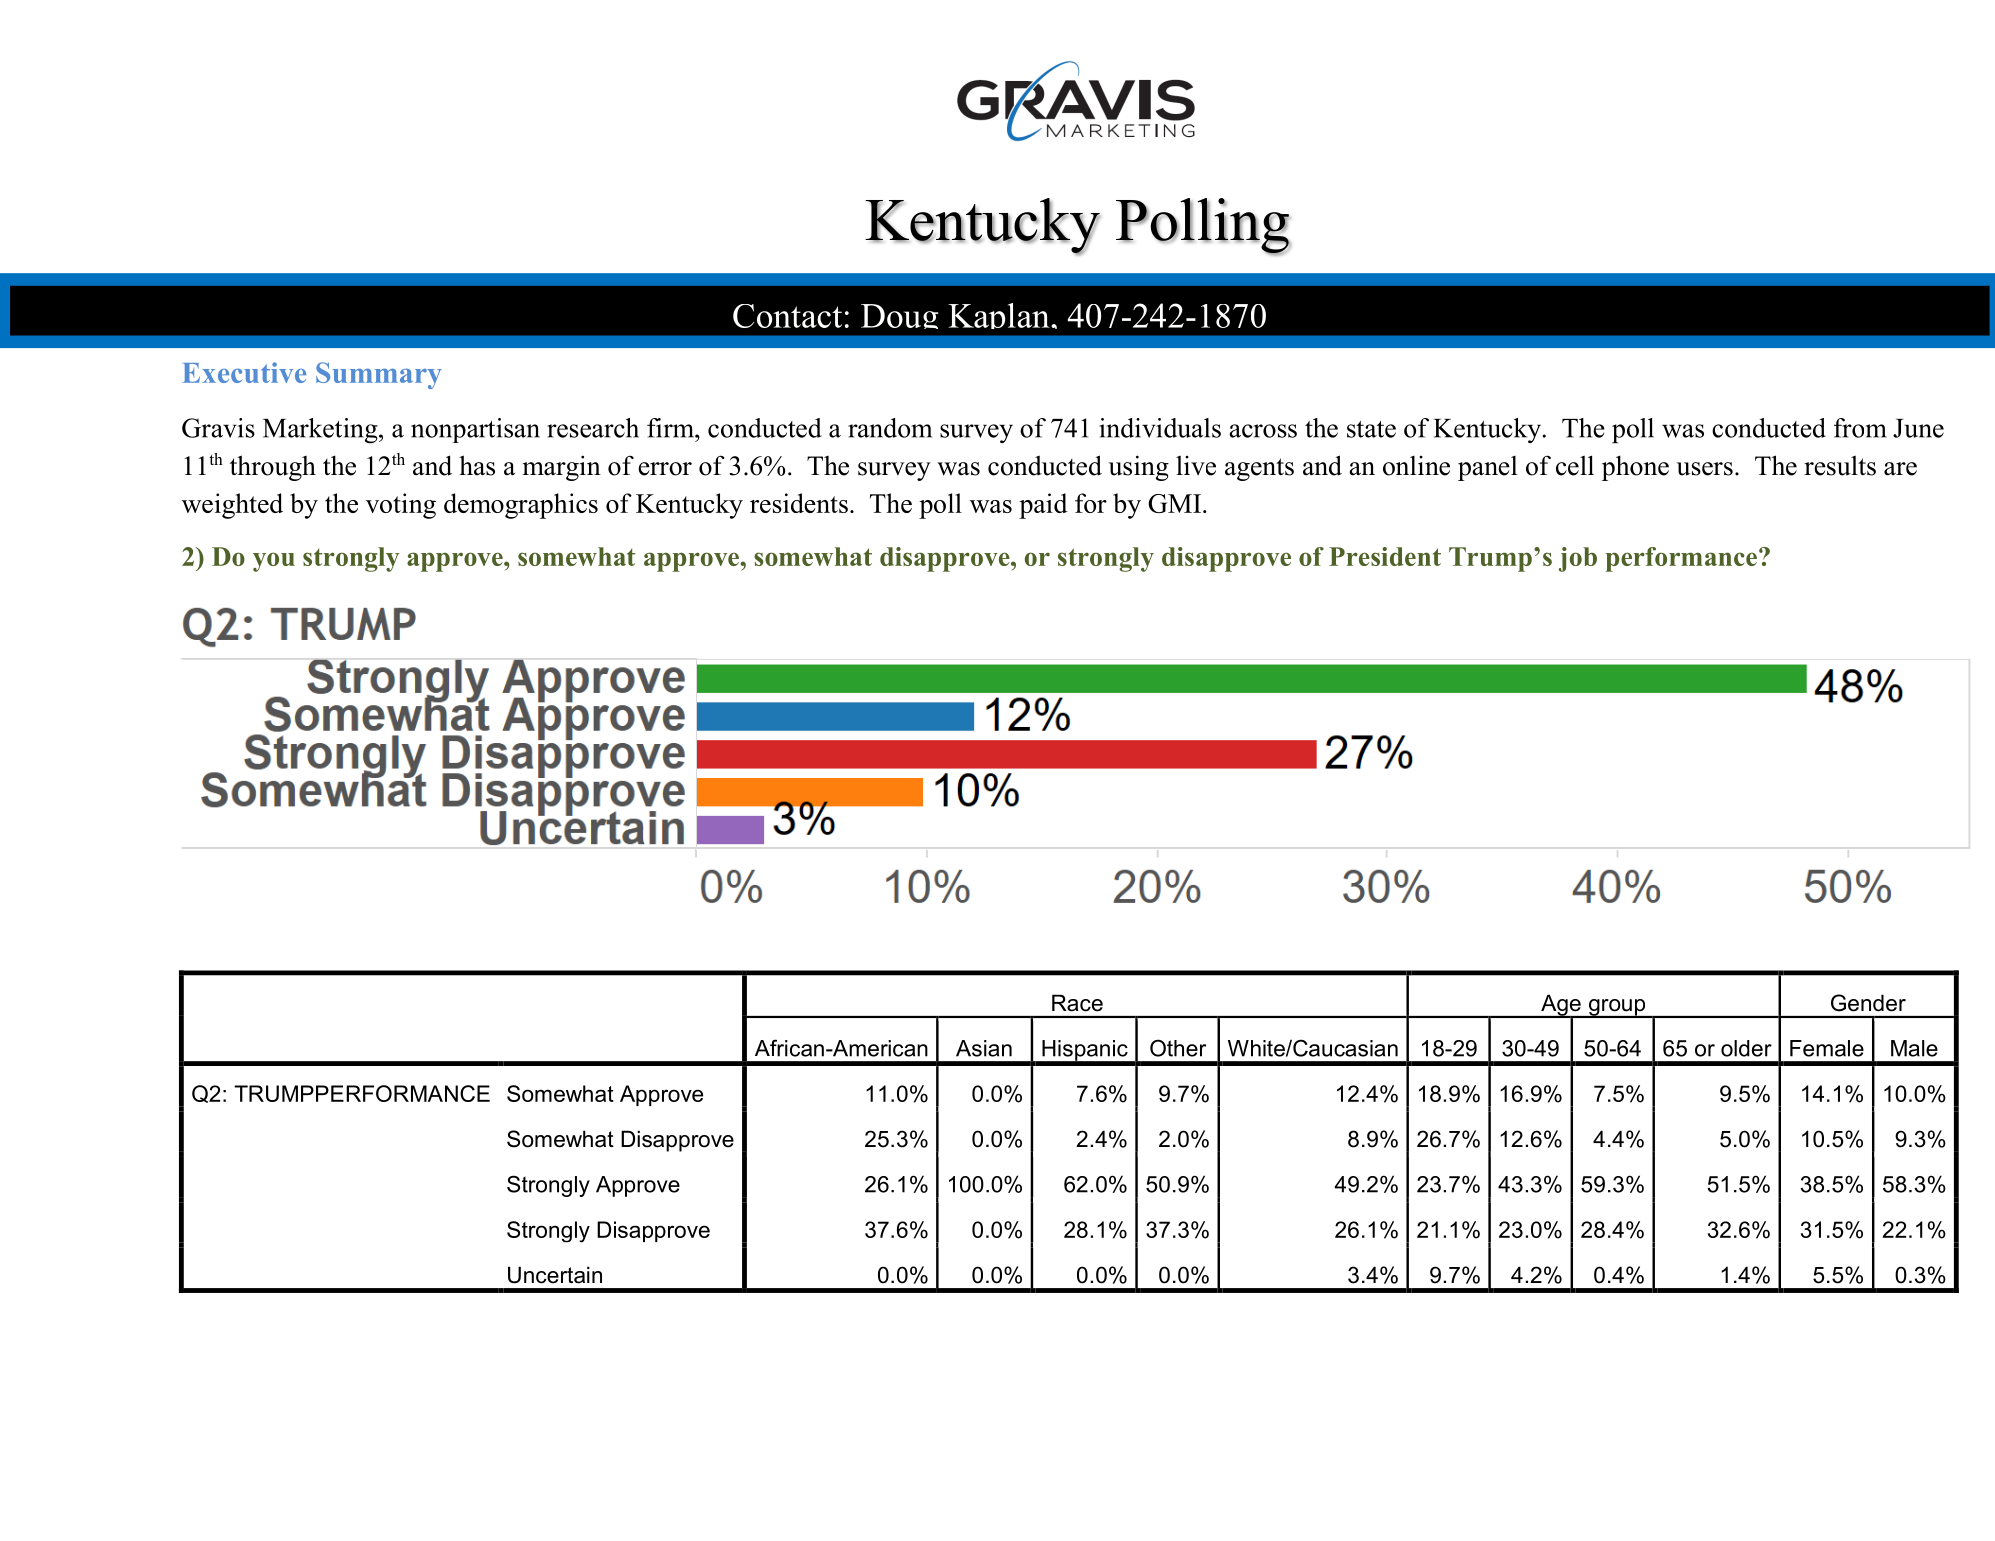 Image resolution: width=1995 pixels, height=1541 pixels. I want to click on from, so click(1860, 428).
